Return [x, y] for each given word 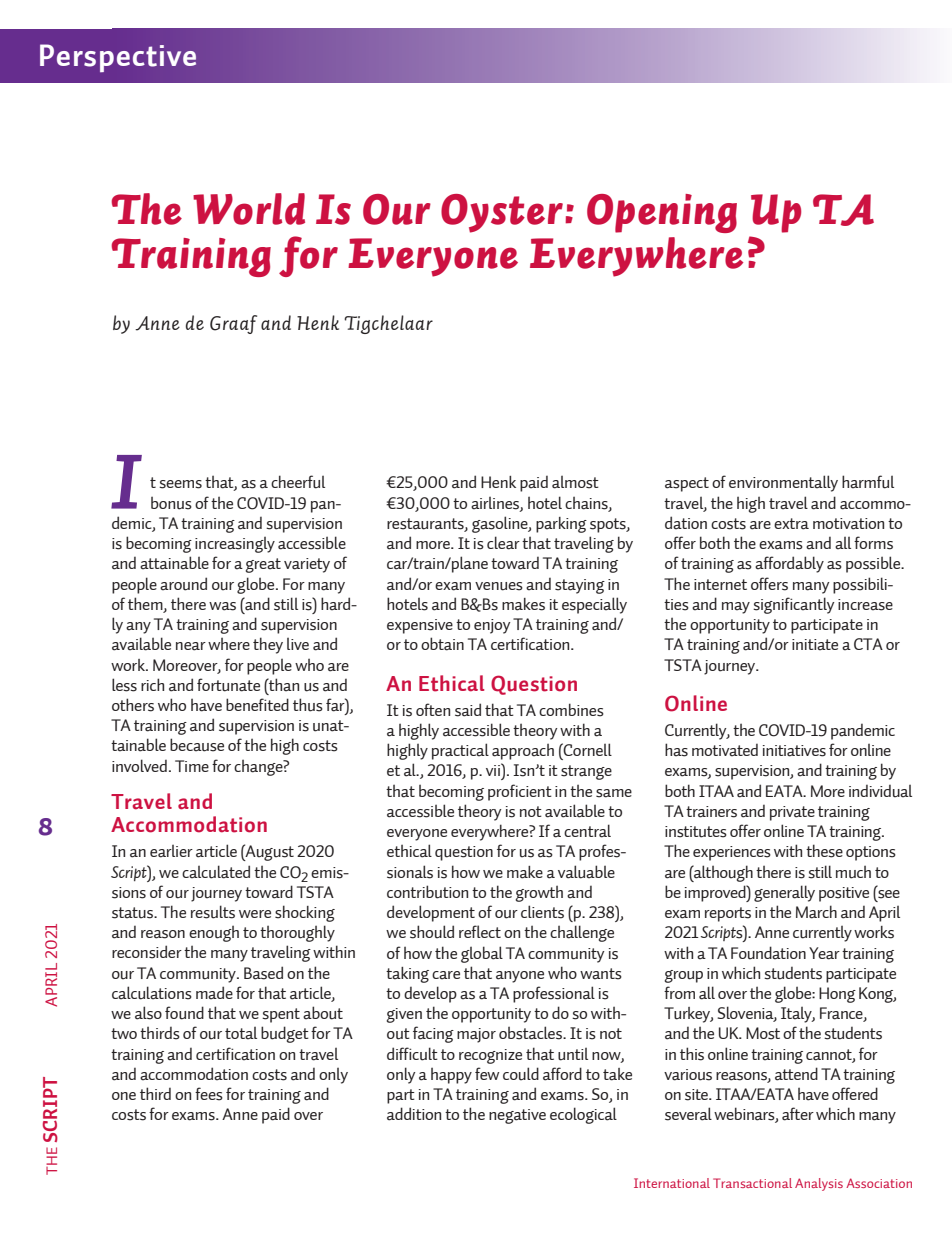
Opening [662, 213]
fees [209, 1094]
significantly [793, 605]
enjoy [492, 626]
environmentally [783, 483]
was [222, 606]
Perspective [118, 58]
